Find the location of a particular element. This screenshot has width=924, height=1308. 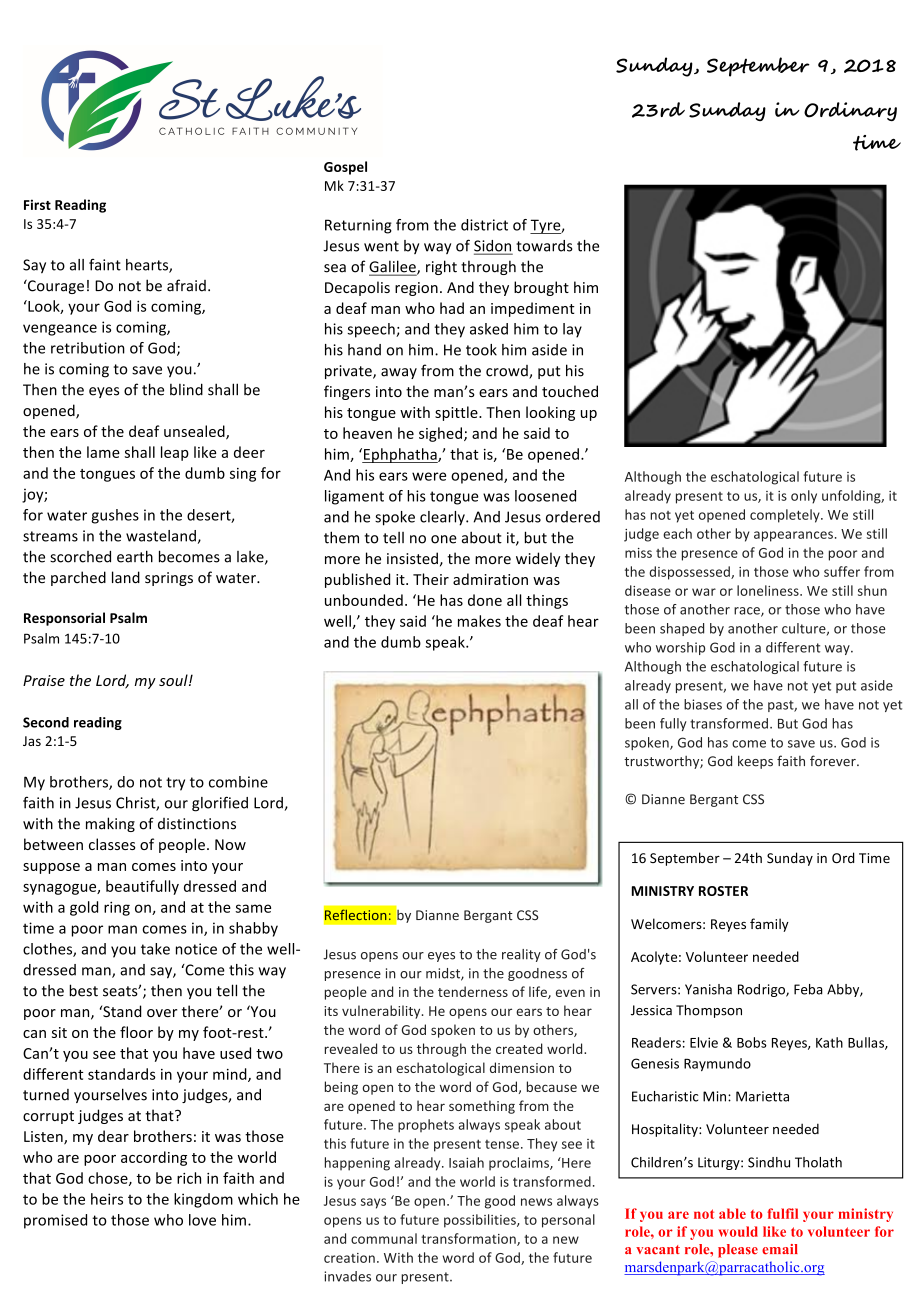

tenderness is located at coordinates (473, 991).
